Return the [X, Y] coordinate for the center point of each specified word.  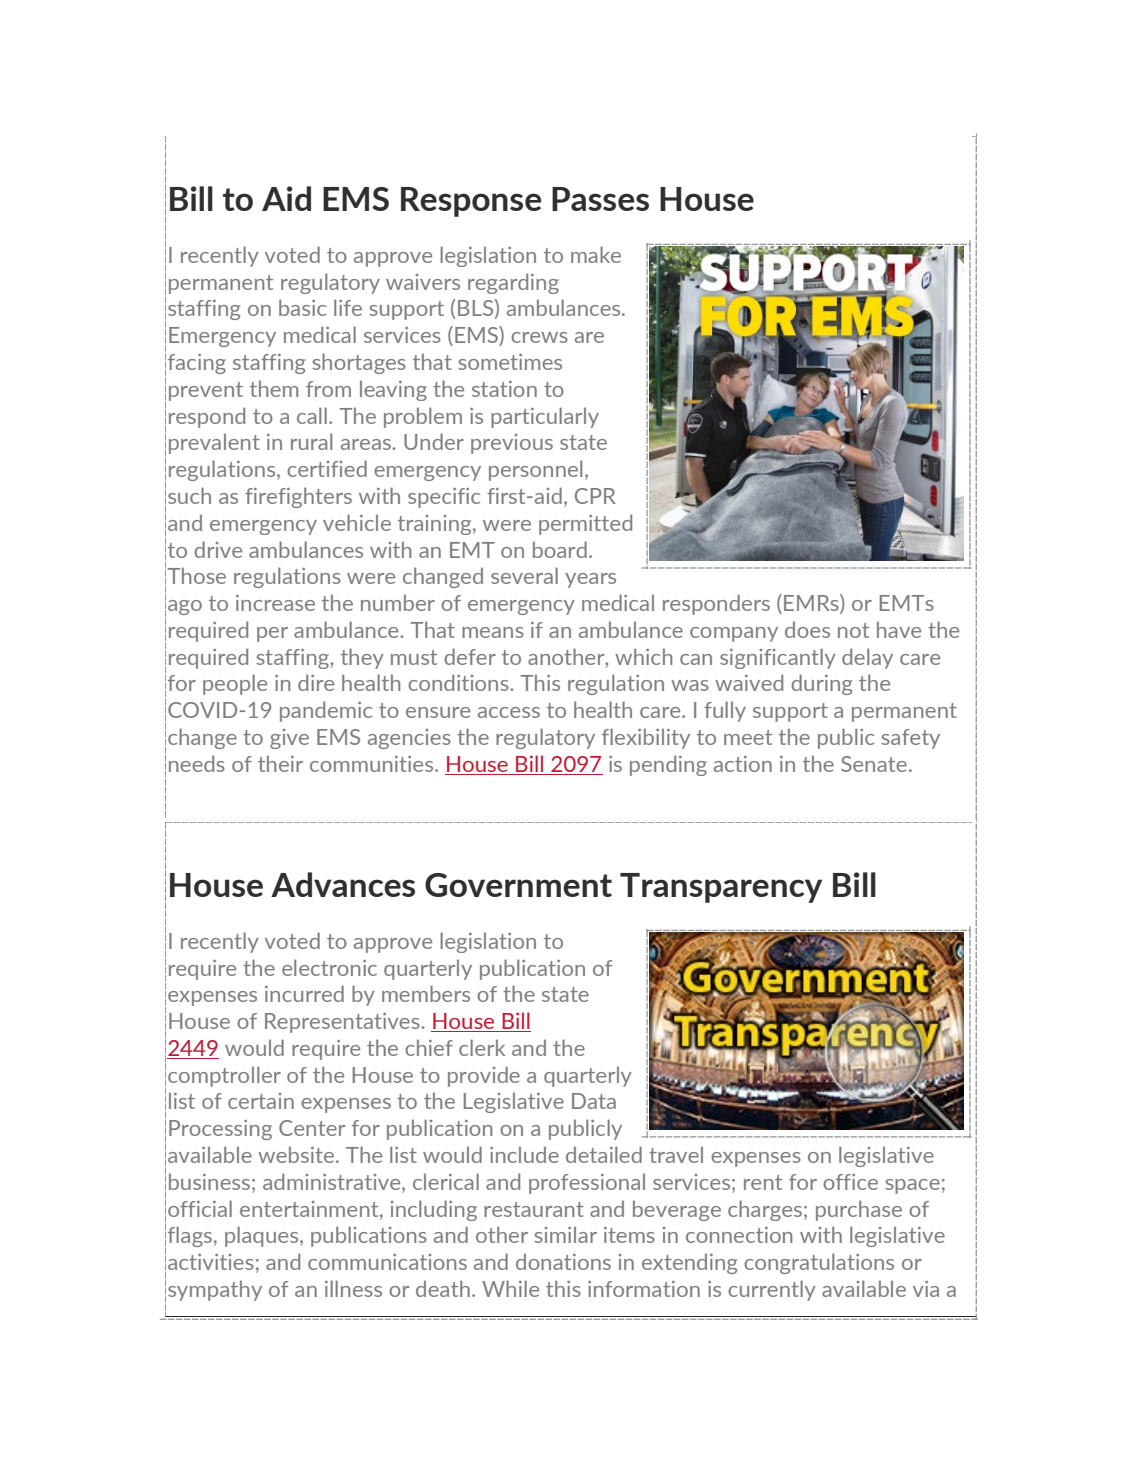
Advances [343, 884]
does [807, 629]
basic [302, 307]
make [596, 254]
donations [563, 1261]
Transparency [721, 888]
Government [518, 885]
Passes [600, 199]
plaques [263, 1236]
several [524, 575]
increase [275, 603]
